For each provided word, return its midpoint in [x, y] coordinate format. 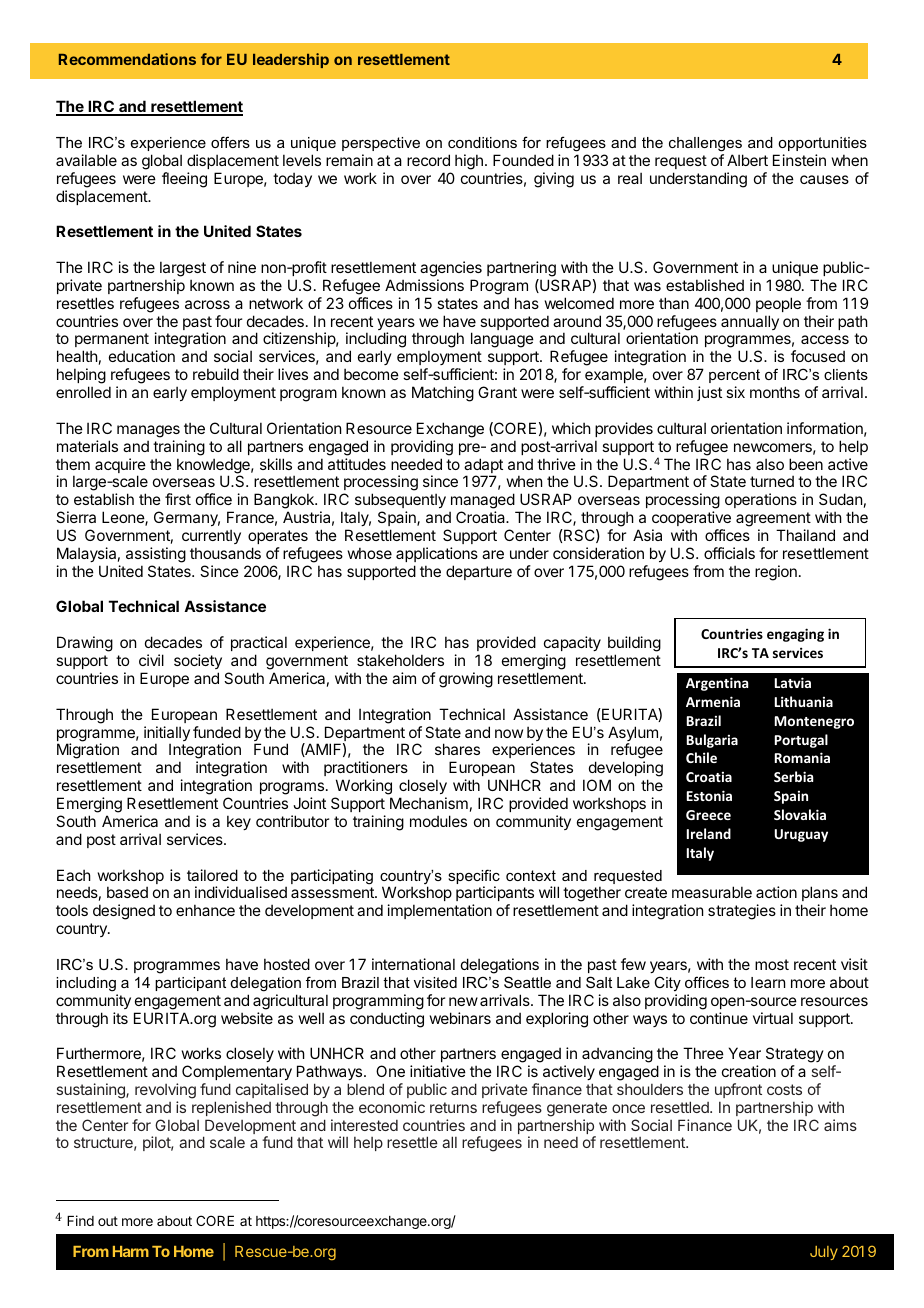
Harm [131, 1251]
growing [466, 680]
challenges [705, 144]
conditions [482, 142]
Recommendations [127, 59]
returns [453, 1107]
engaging [795, 635]
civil [151, 660]
